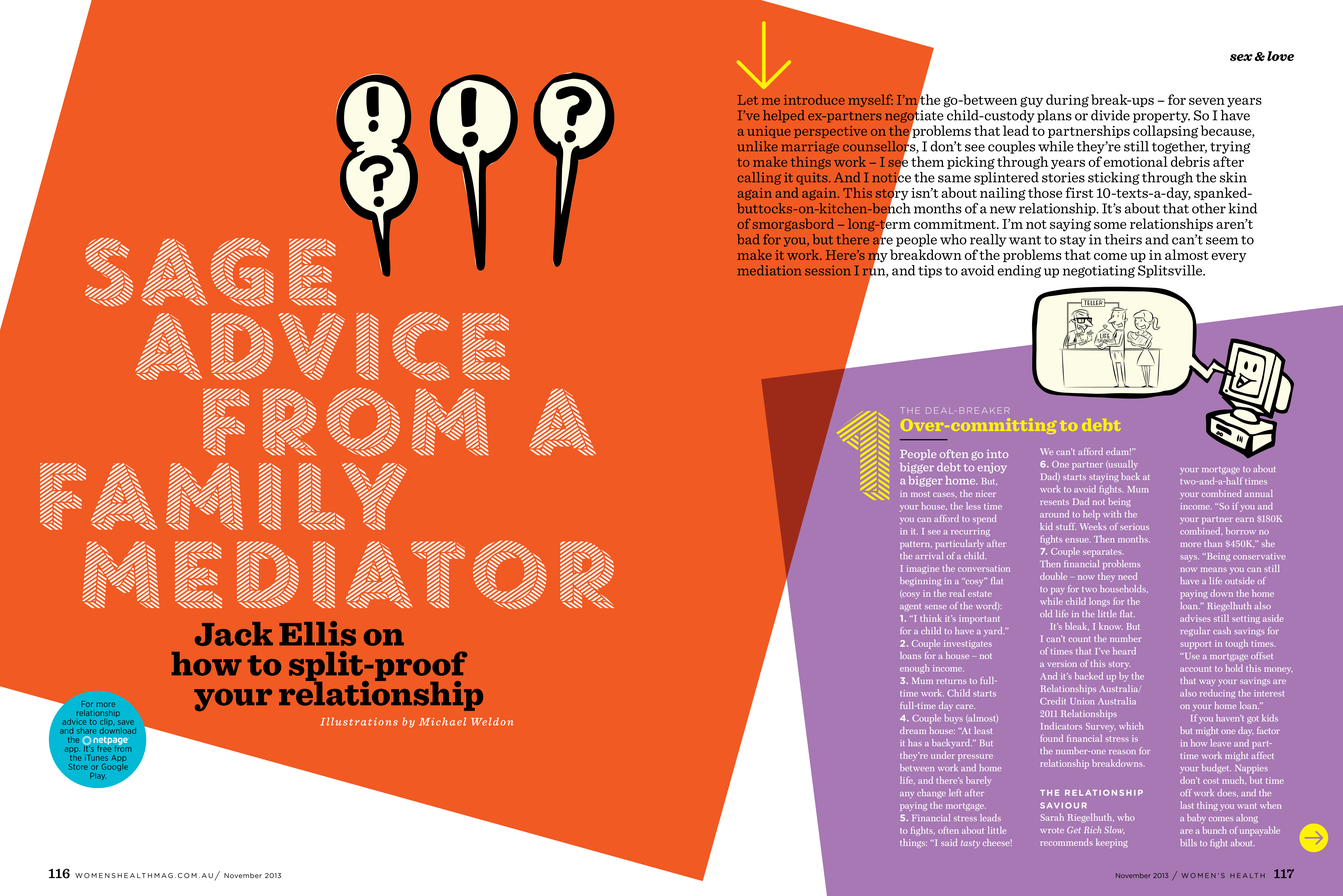  I want to click on any, so click(907, 794).
